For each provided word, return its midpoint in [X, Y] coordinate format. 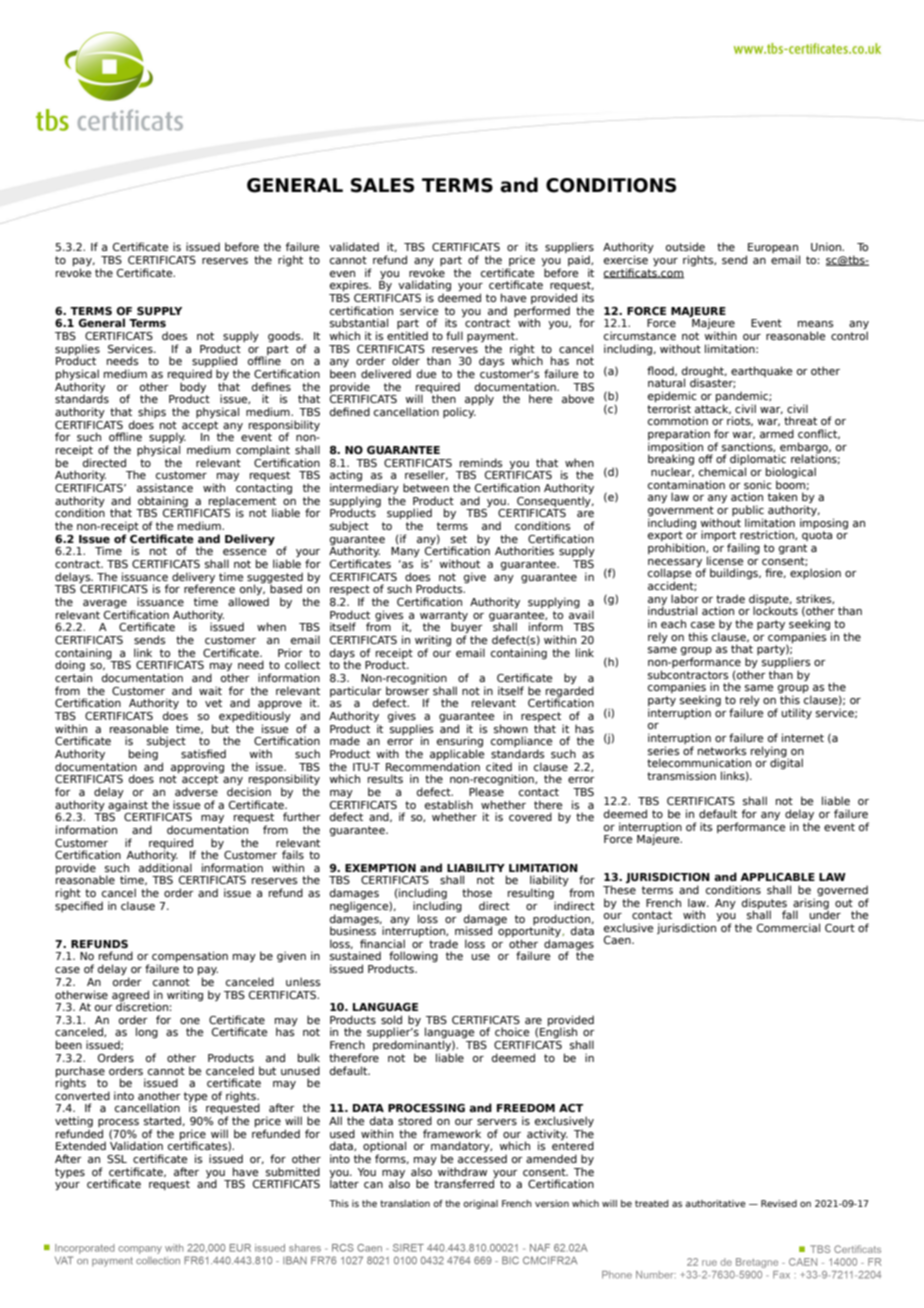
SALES [382, 185]
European [773, 249]
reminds [481, 462]
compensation [190, 958]
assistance [165, 487]
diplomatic [757, 461]
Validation [136, 1145]
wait [210, 690]
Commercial [788, 927]
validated [354, 246]
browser [407, 690]
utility [796, 713]
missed [473, 930]
